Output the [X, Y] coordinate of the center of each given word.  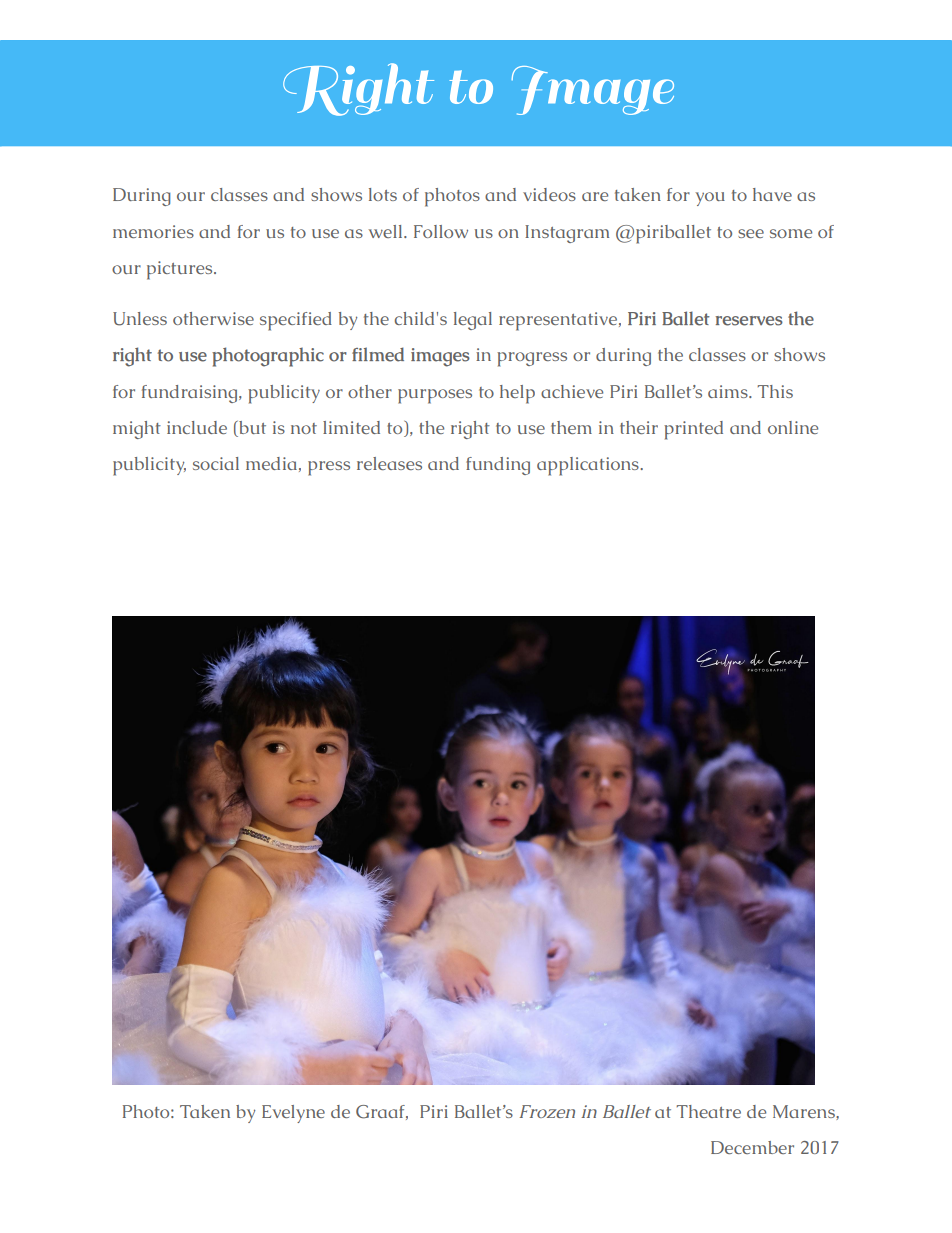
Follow [441, 231]
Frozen [547, 1111]
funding [498, 466]
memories [153, 231]
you [710, 199]
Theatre [708, 1111]
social [216, 463]
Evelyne [293, 1114]
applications [589, 466]
